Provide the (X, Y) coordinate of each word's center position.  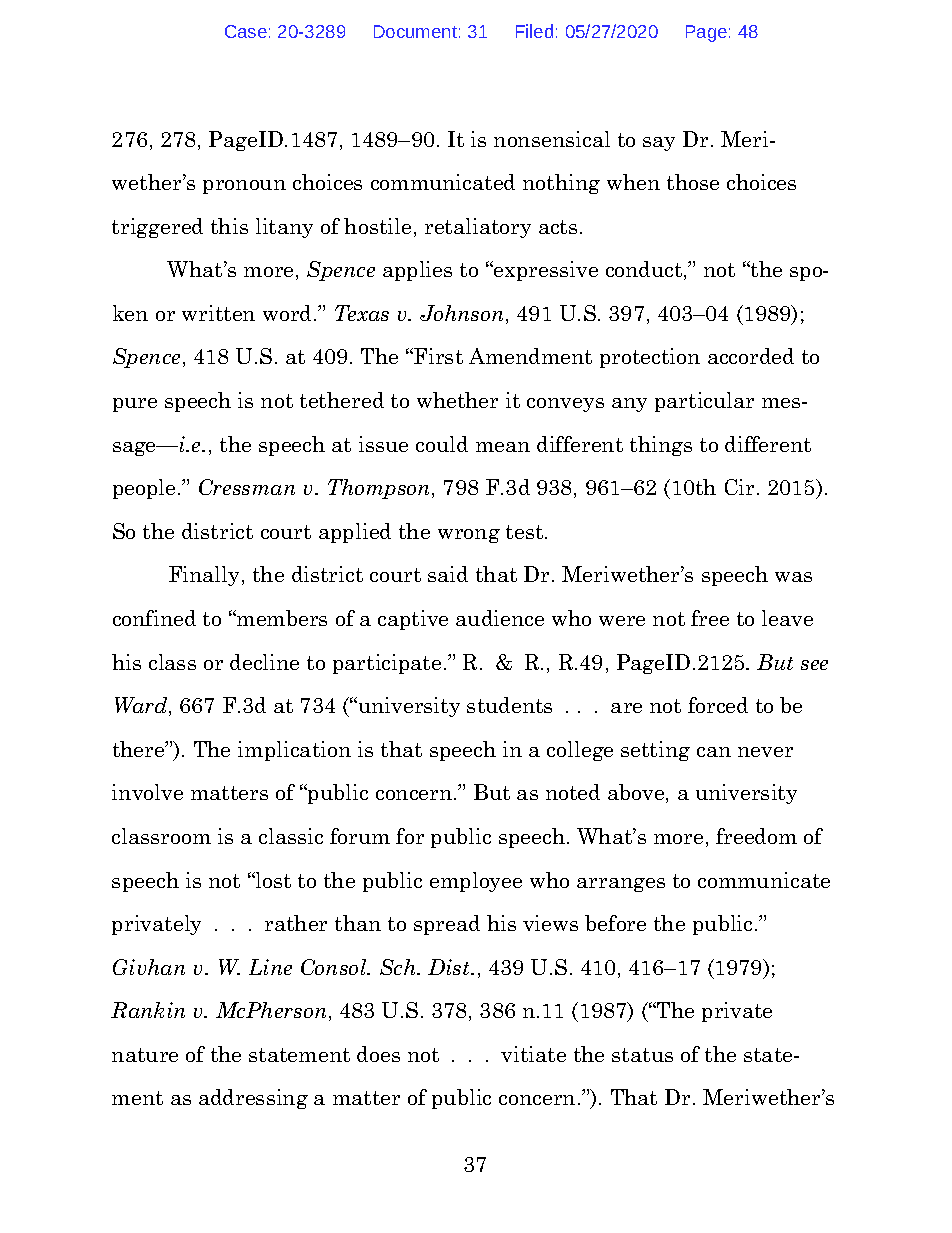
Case (246, 31)
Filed (534, 31)
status (642, 1055)
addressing (253, 1099)
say (659, 144)
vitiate (533, 1054)
